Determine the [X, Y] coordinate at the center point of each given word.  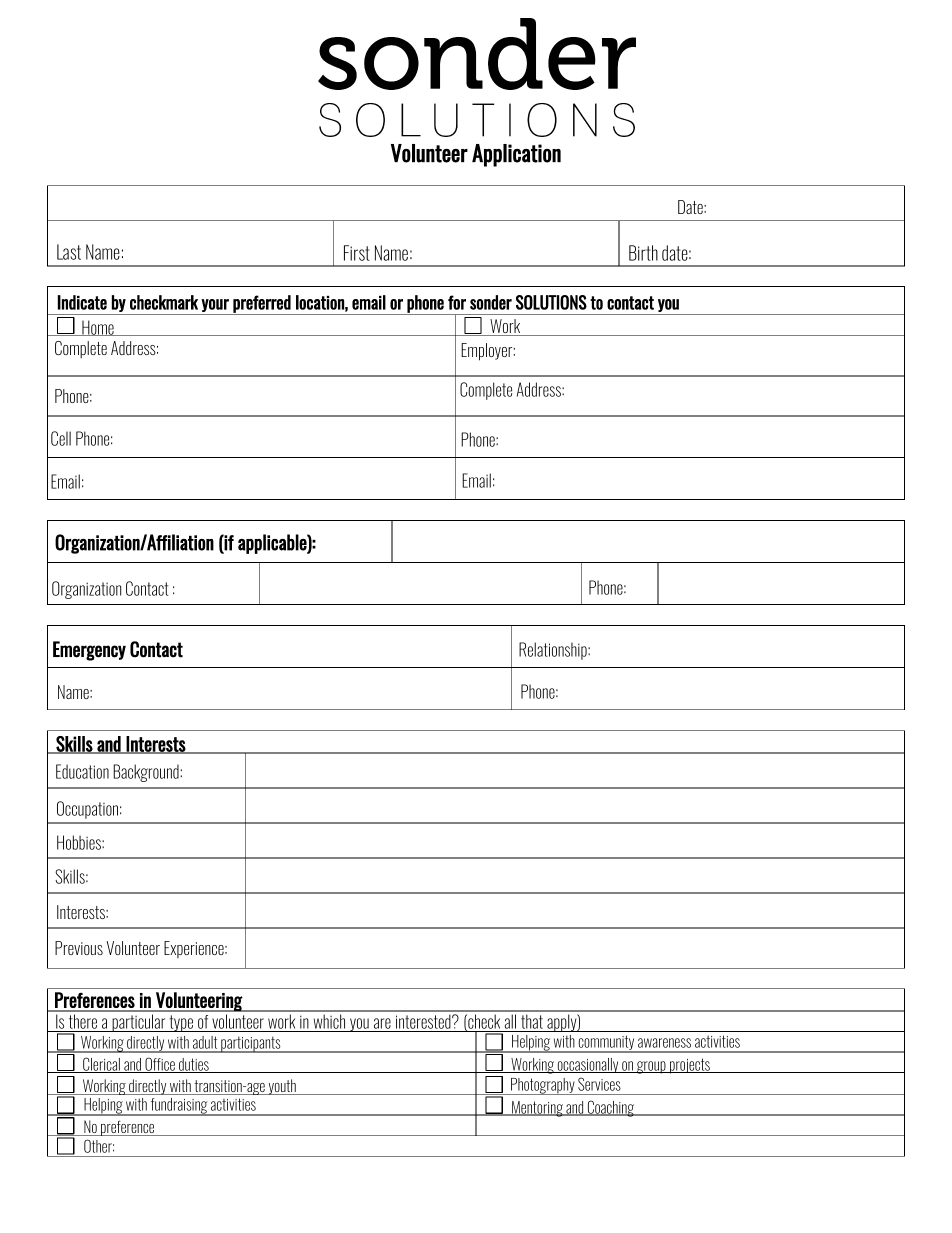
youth [282, 1087]
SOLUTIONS [551, 302]
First [357, 253]
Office [160, 1065]
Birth [643, 253]
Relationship [554, 651]
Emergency [89, 651]
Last [69, 252]
